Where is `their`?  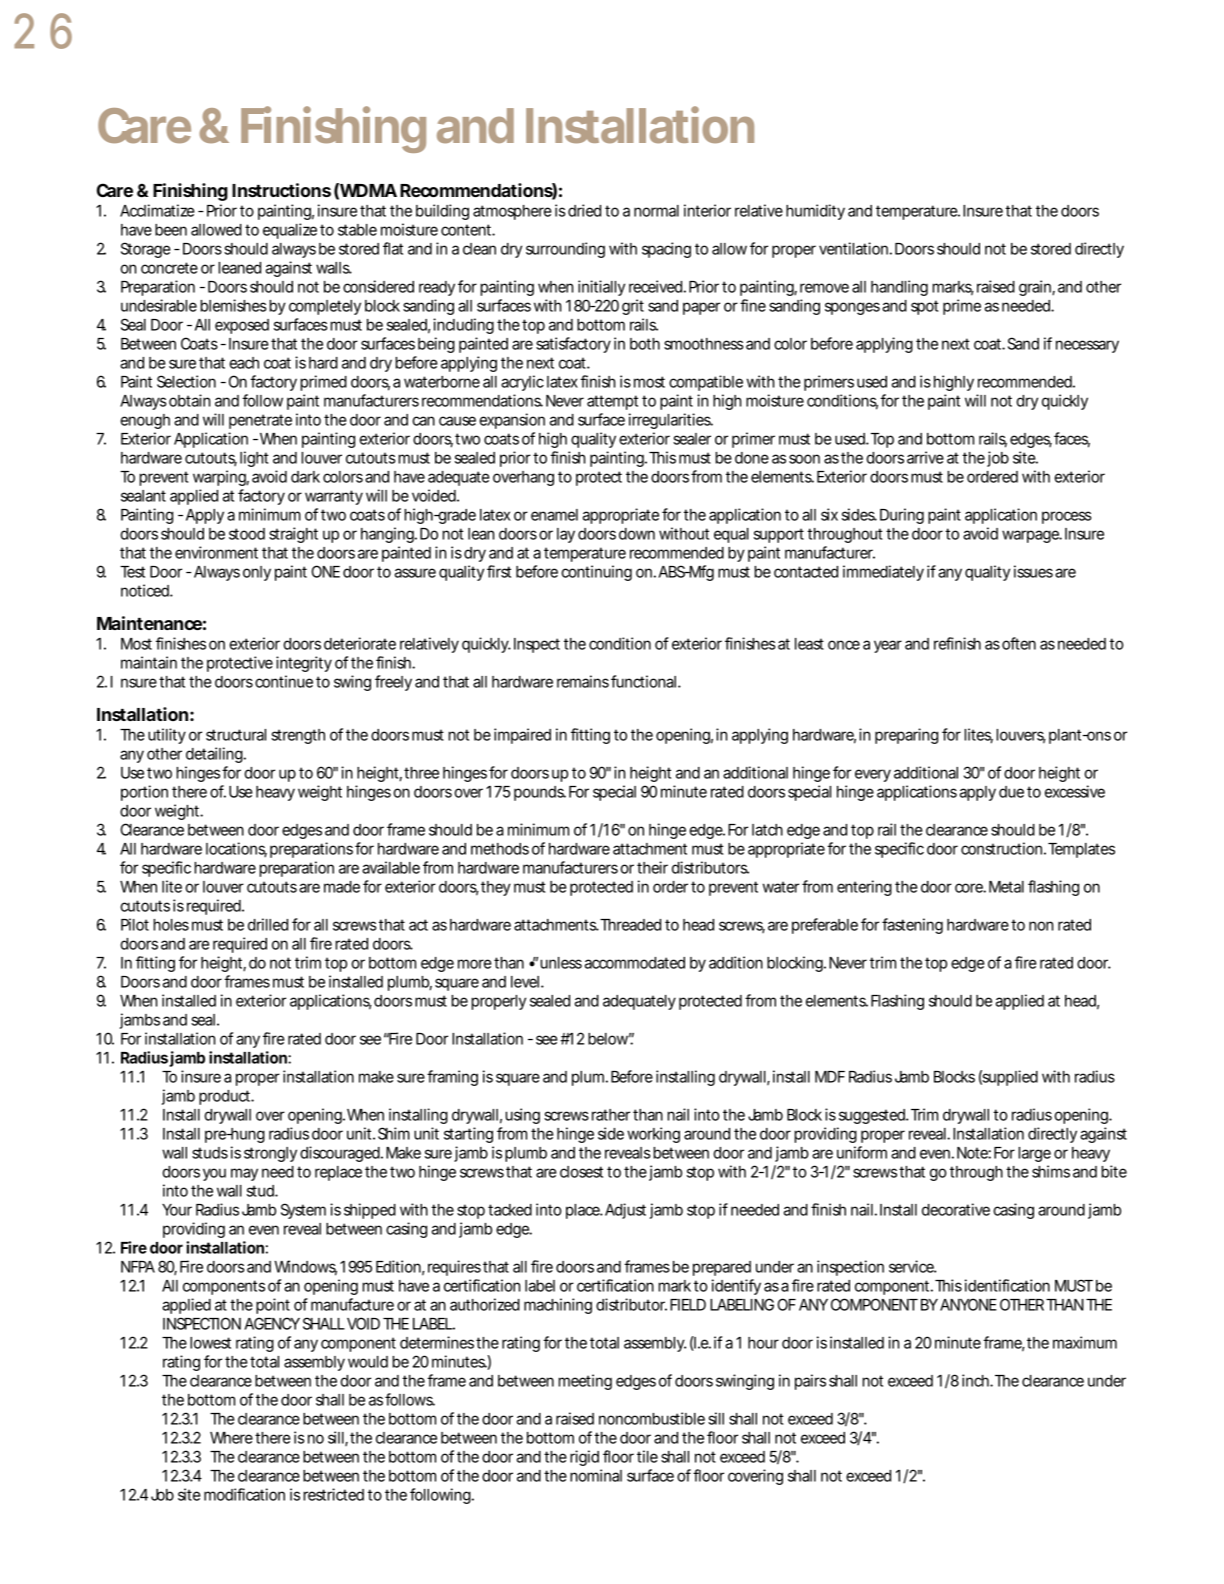 their is located at coordinates (652, 867).
